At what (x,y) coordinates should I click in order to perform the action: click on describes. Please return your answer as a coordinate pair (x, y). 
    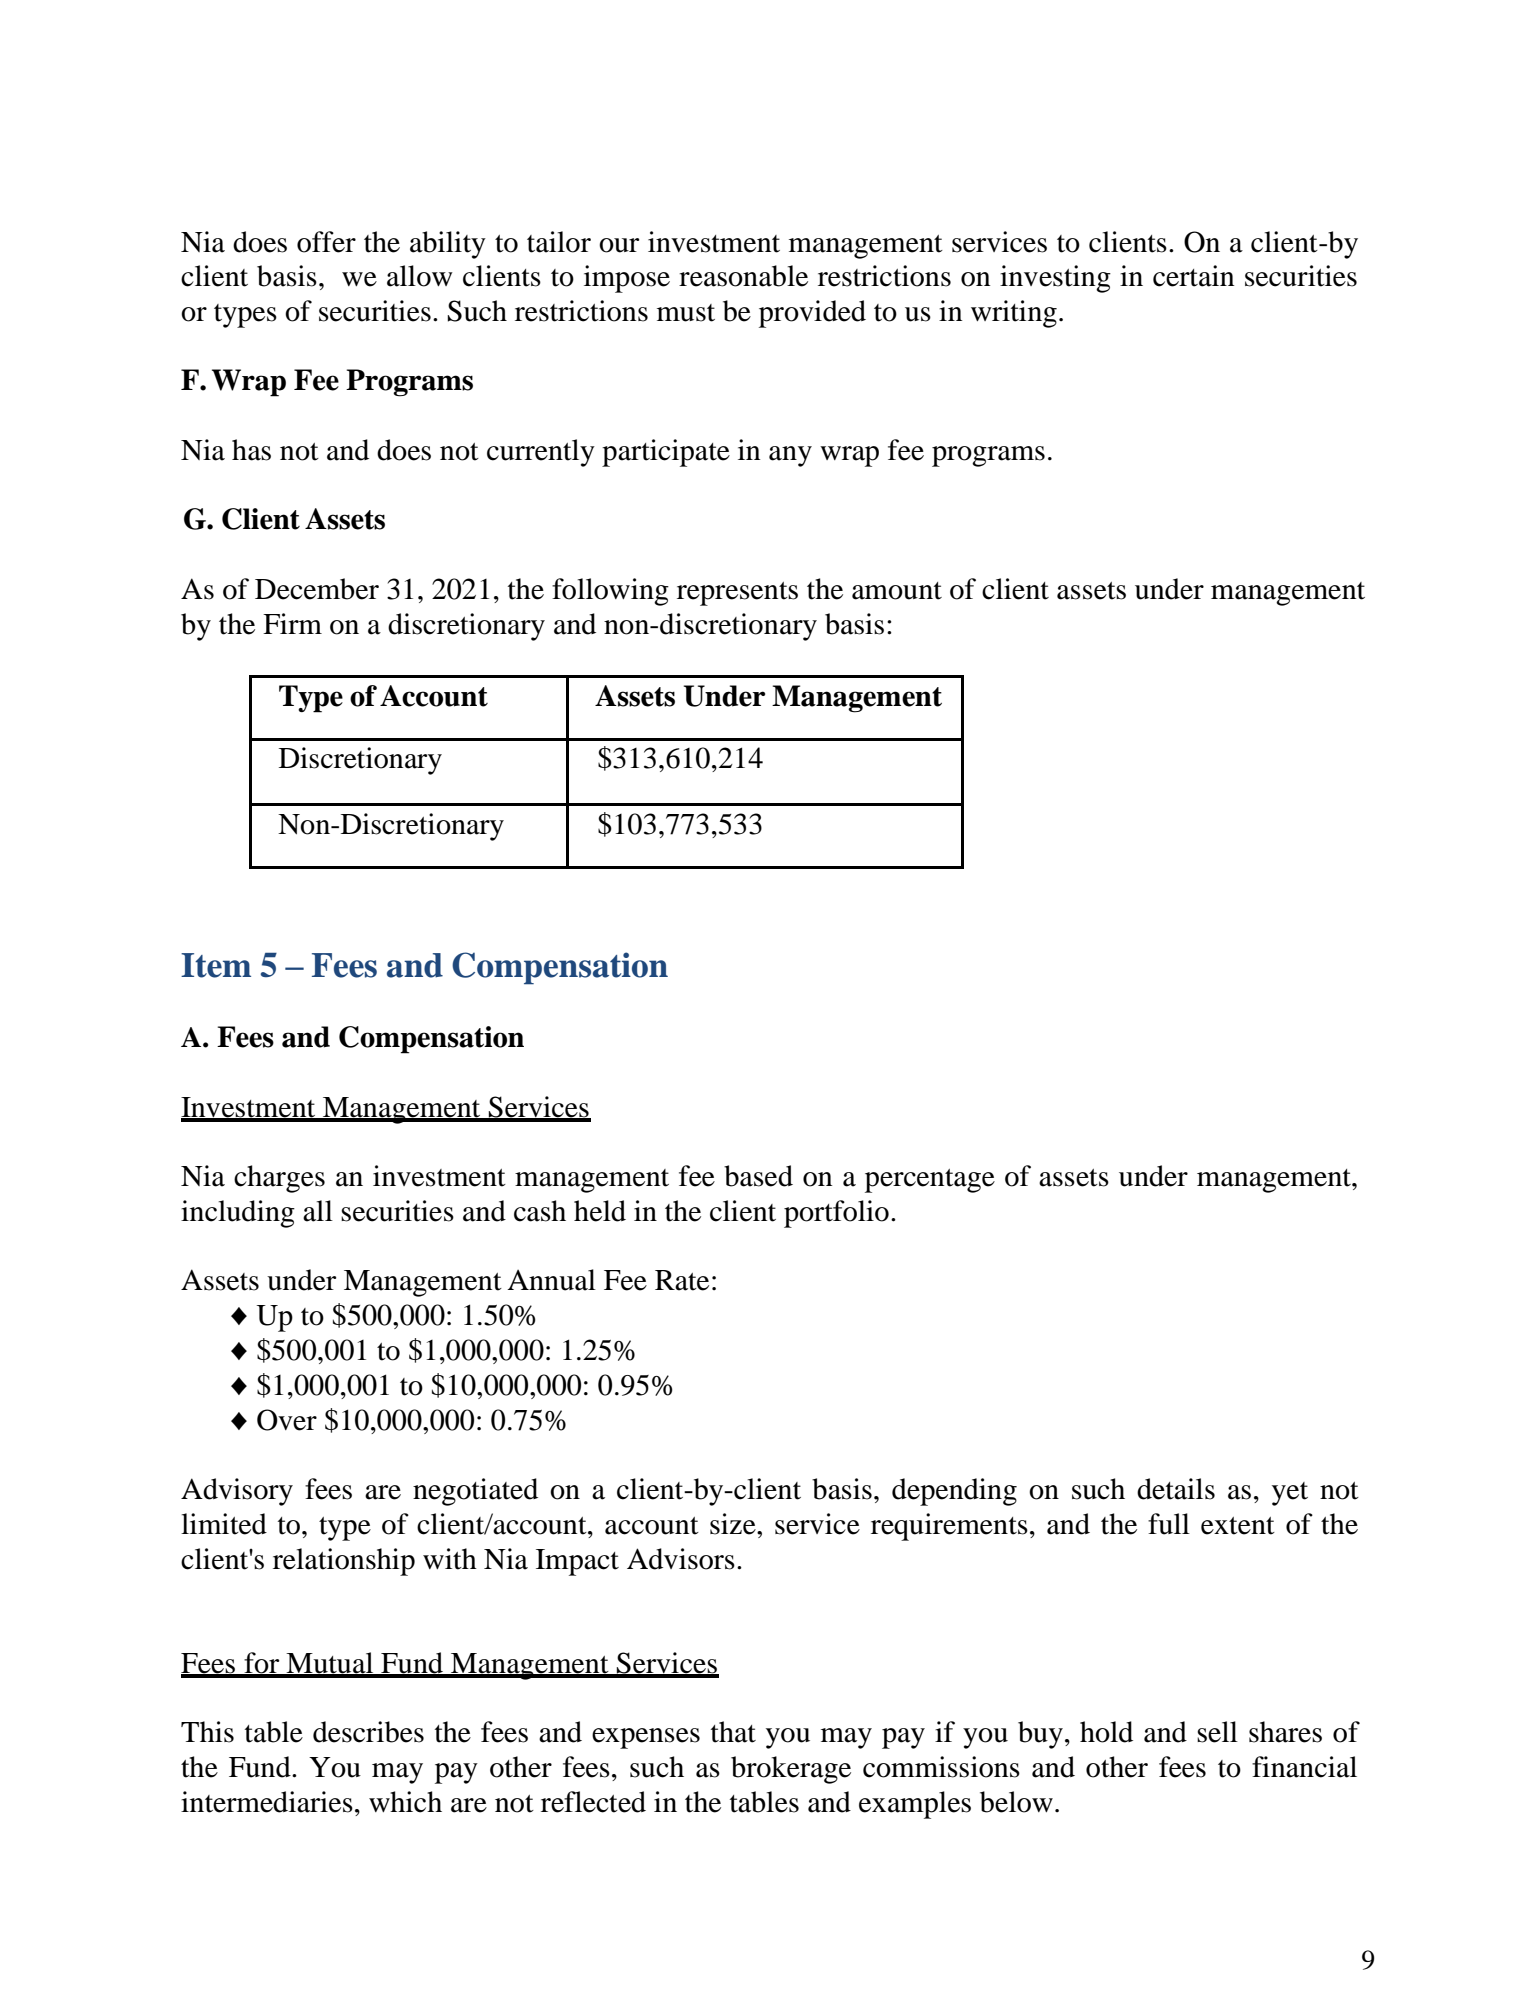
    Looking at the image, I should click on (368, 1732).
